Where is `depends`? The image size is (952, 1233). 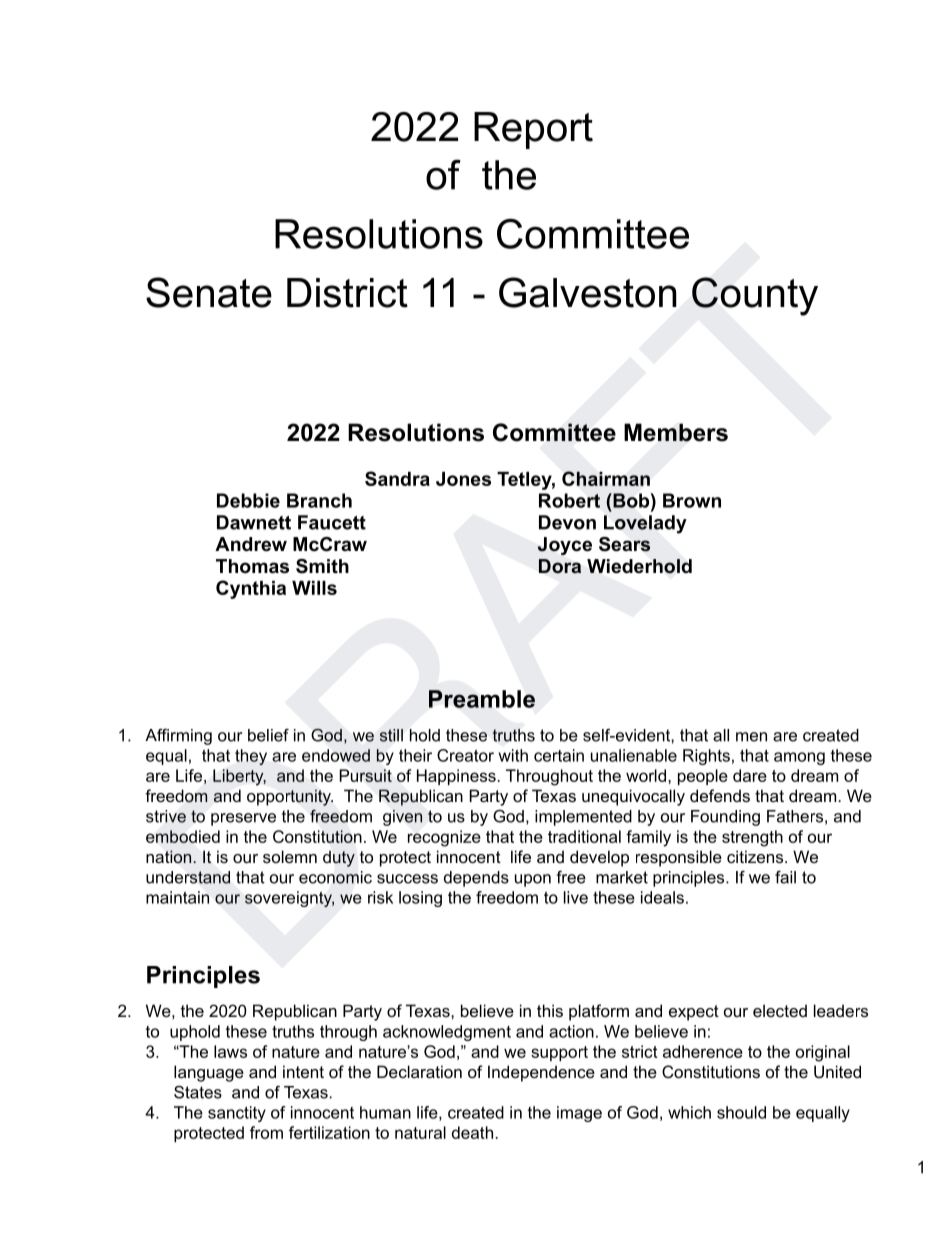
depends is located at coordinates (476, 879).
